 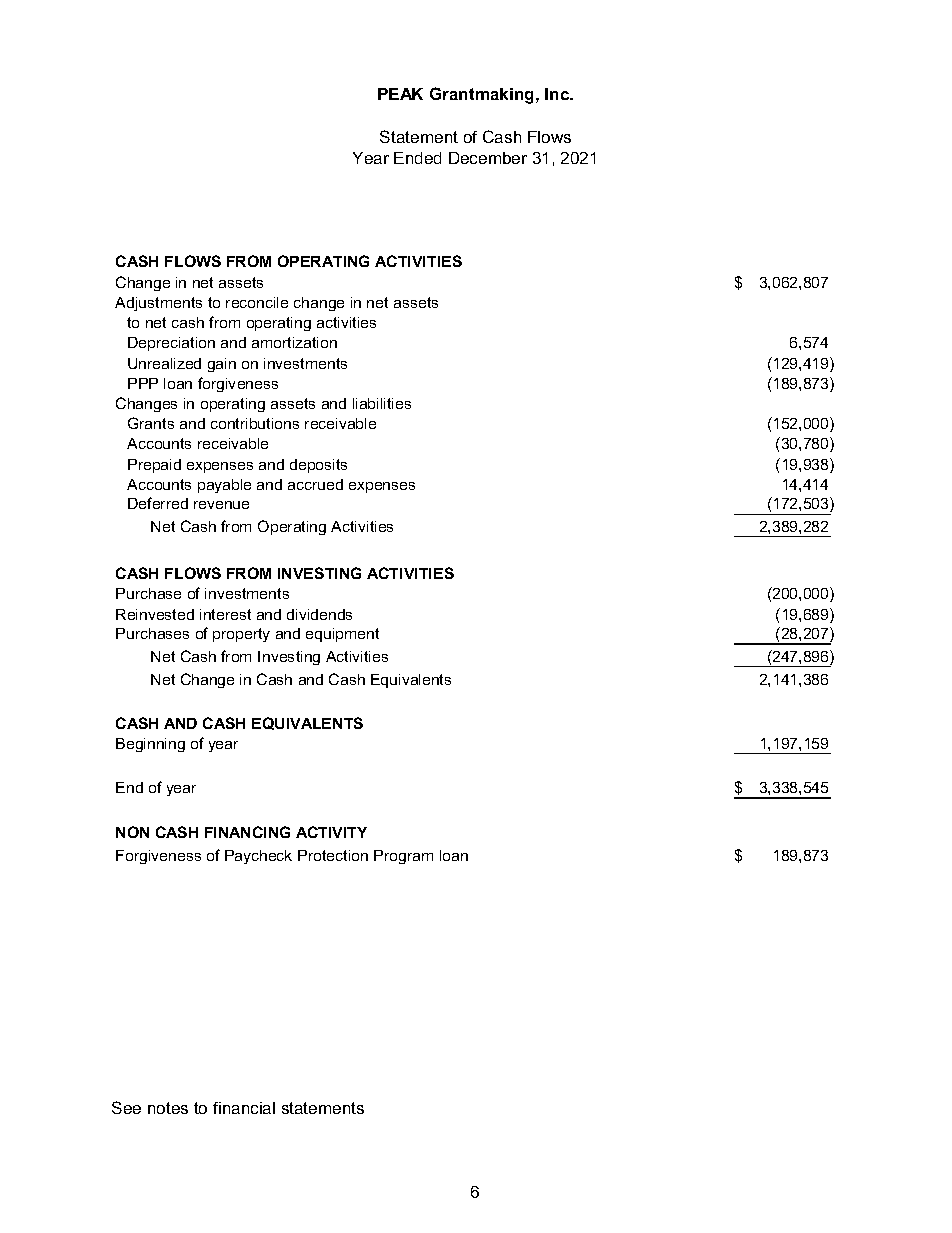 I want to click on financial, so click(x=244, y=1108).
